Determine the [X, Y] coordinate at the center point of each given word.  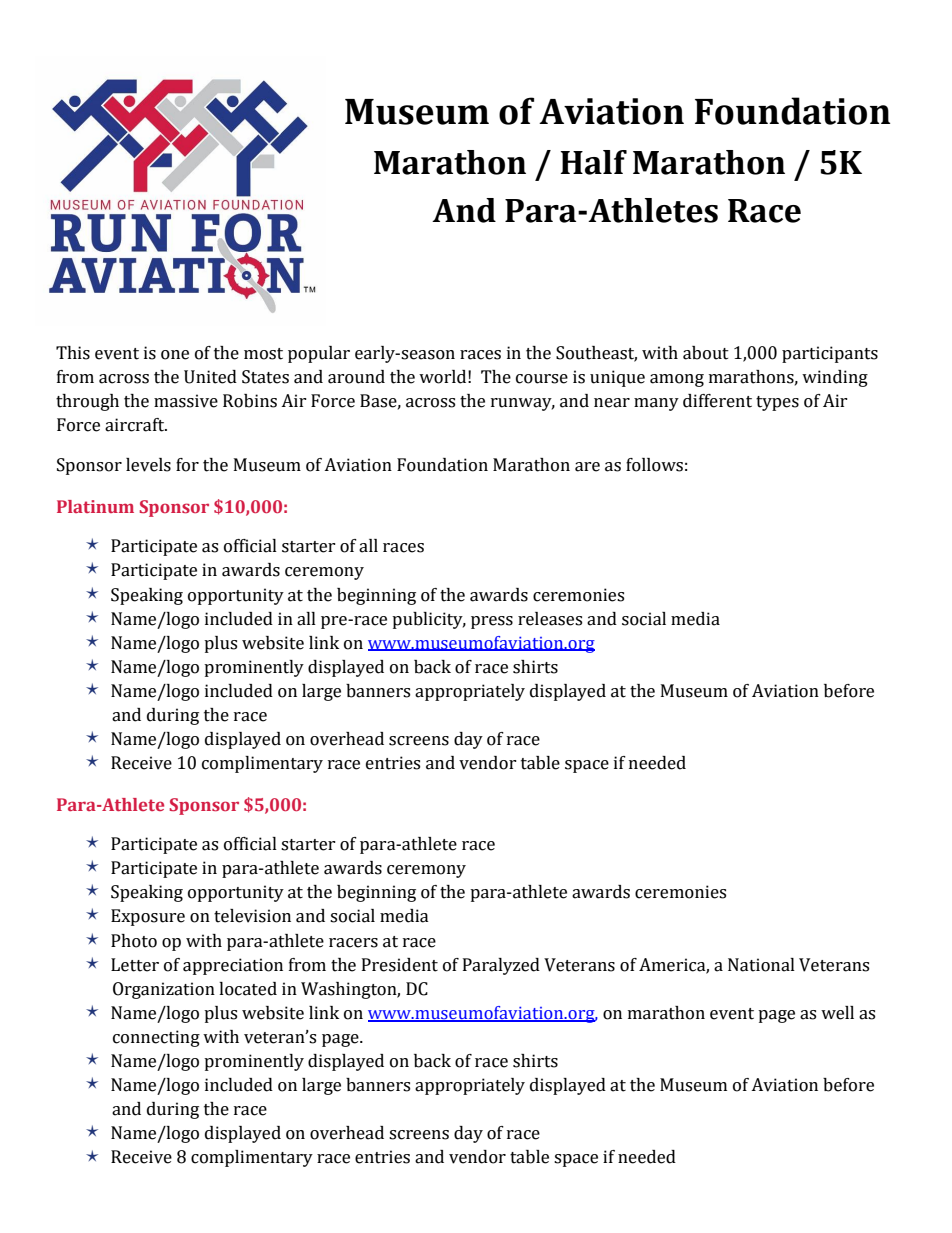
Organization [164, 990]
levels [148, 465]
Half [593, 162]
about [706, 353]
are [587, 467]
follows [654, 465]
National [761, 965]
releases [550, 619]
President [400, 965]
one [175, 355]
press [492, 622]
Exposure [148, 917]
